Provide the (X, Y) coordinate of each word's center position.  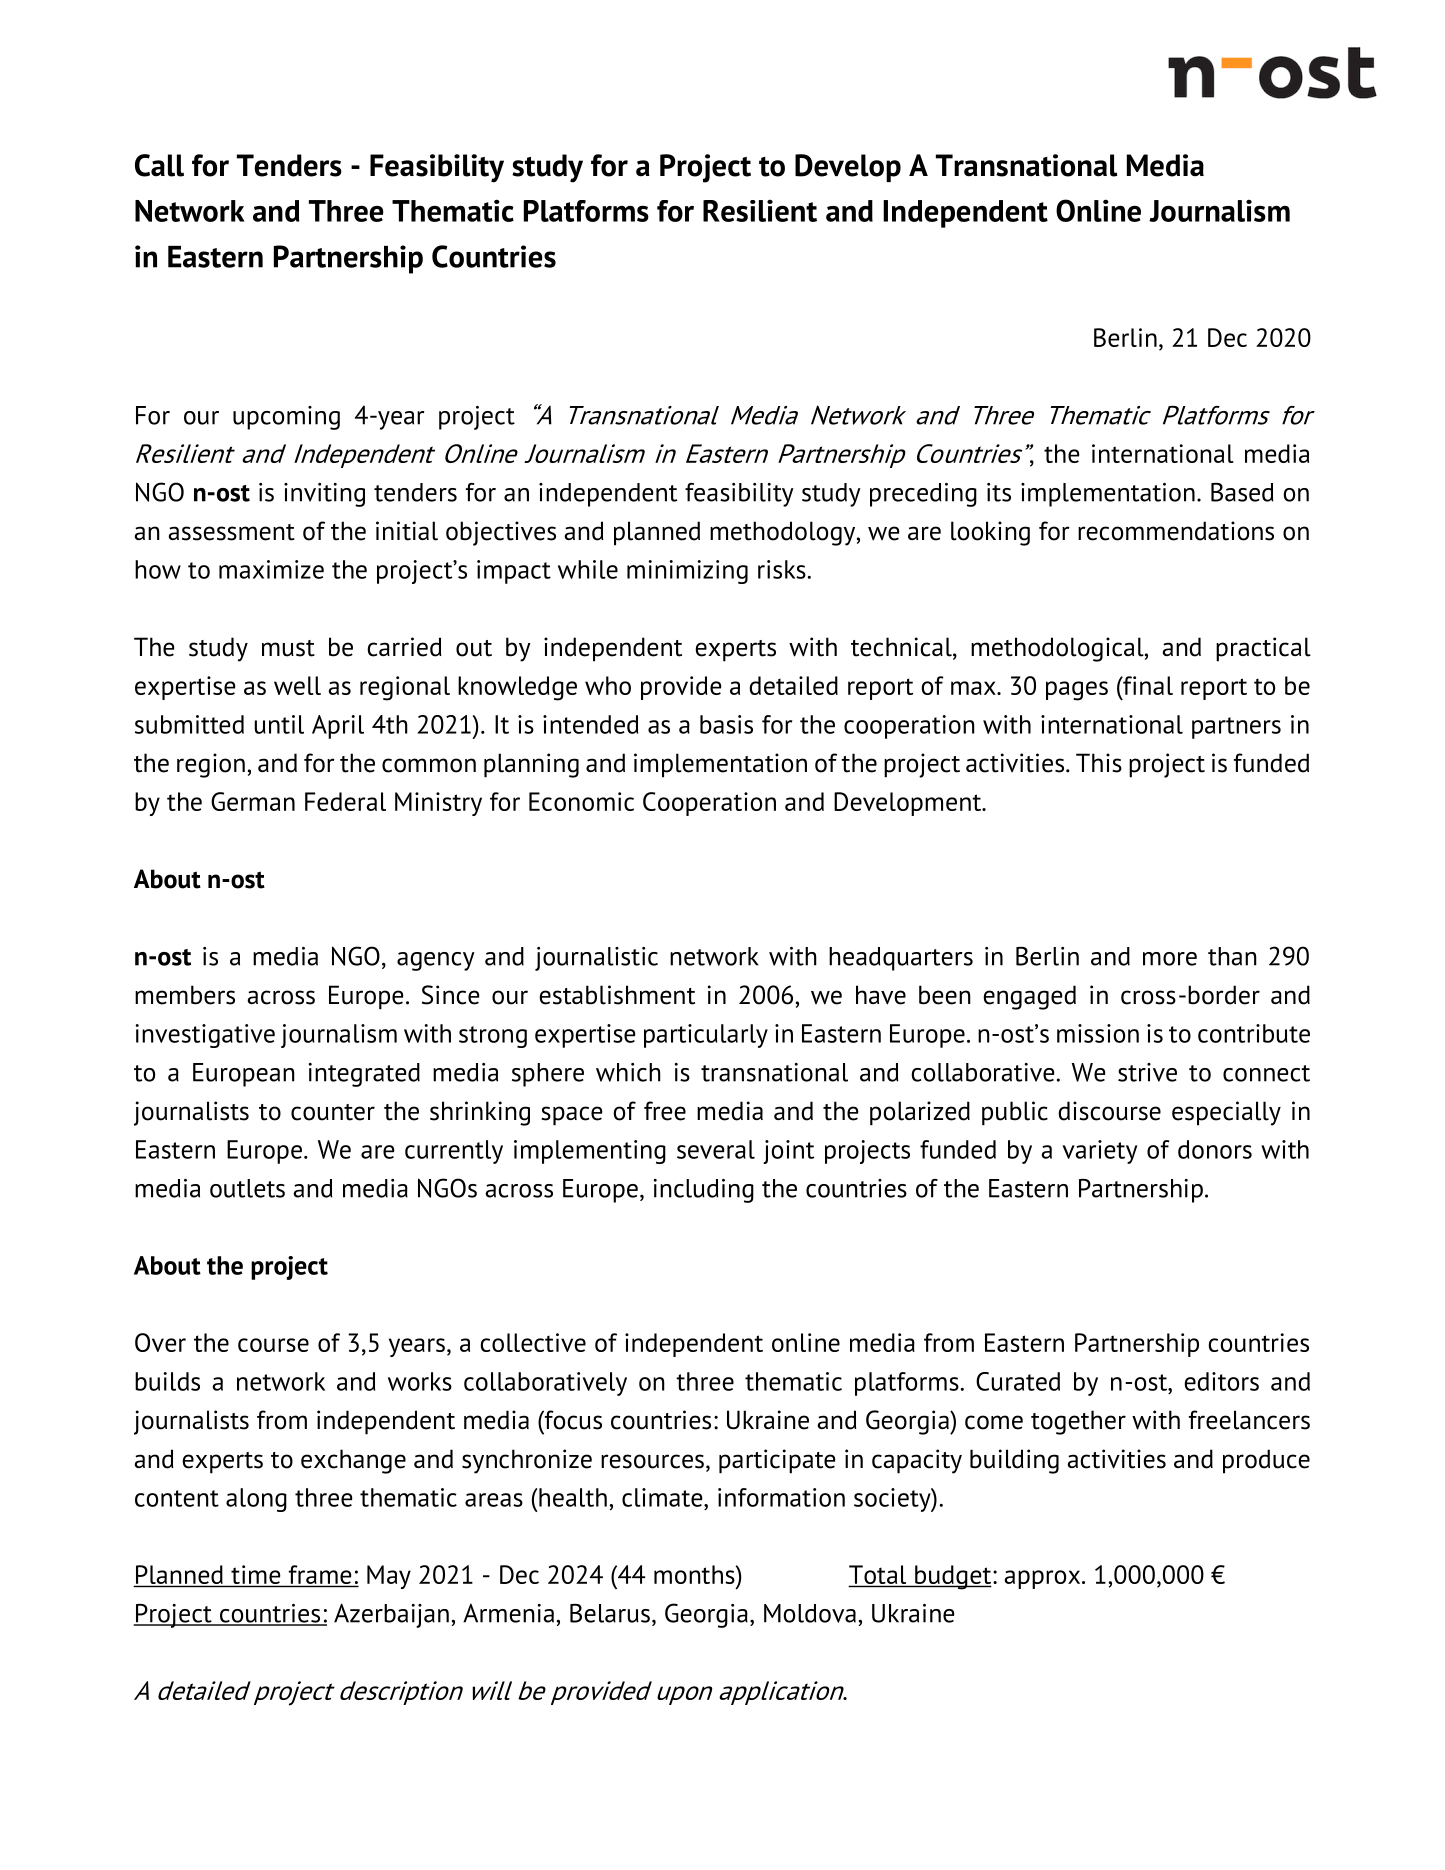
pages (1077, 691)
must (288, 648)
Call (159, 165)
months (695, 1574)
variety (1099, 1152)
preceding (923, 495)
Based (1242, 492)
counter (333, 1112)
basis (726, 724)
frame (320, 1576)
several (716, 1149)
